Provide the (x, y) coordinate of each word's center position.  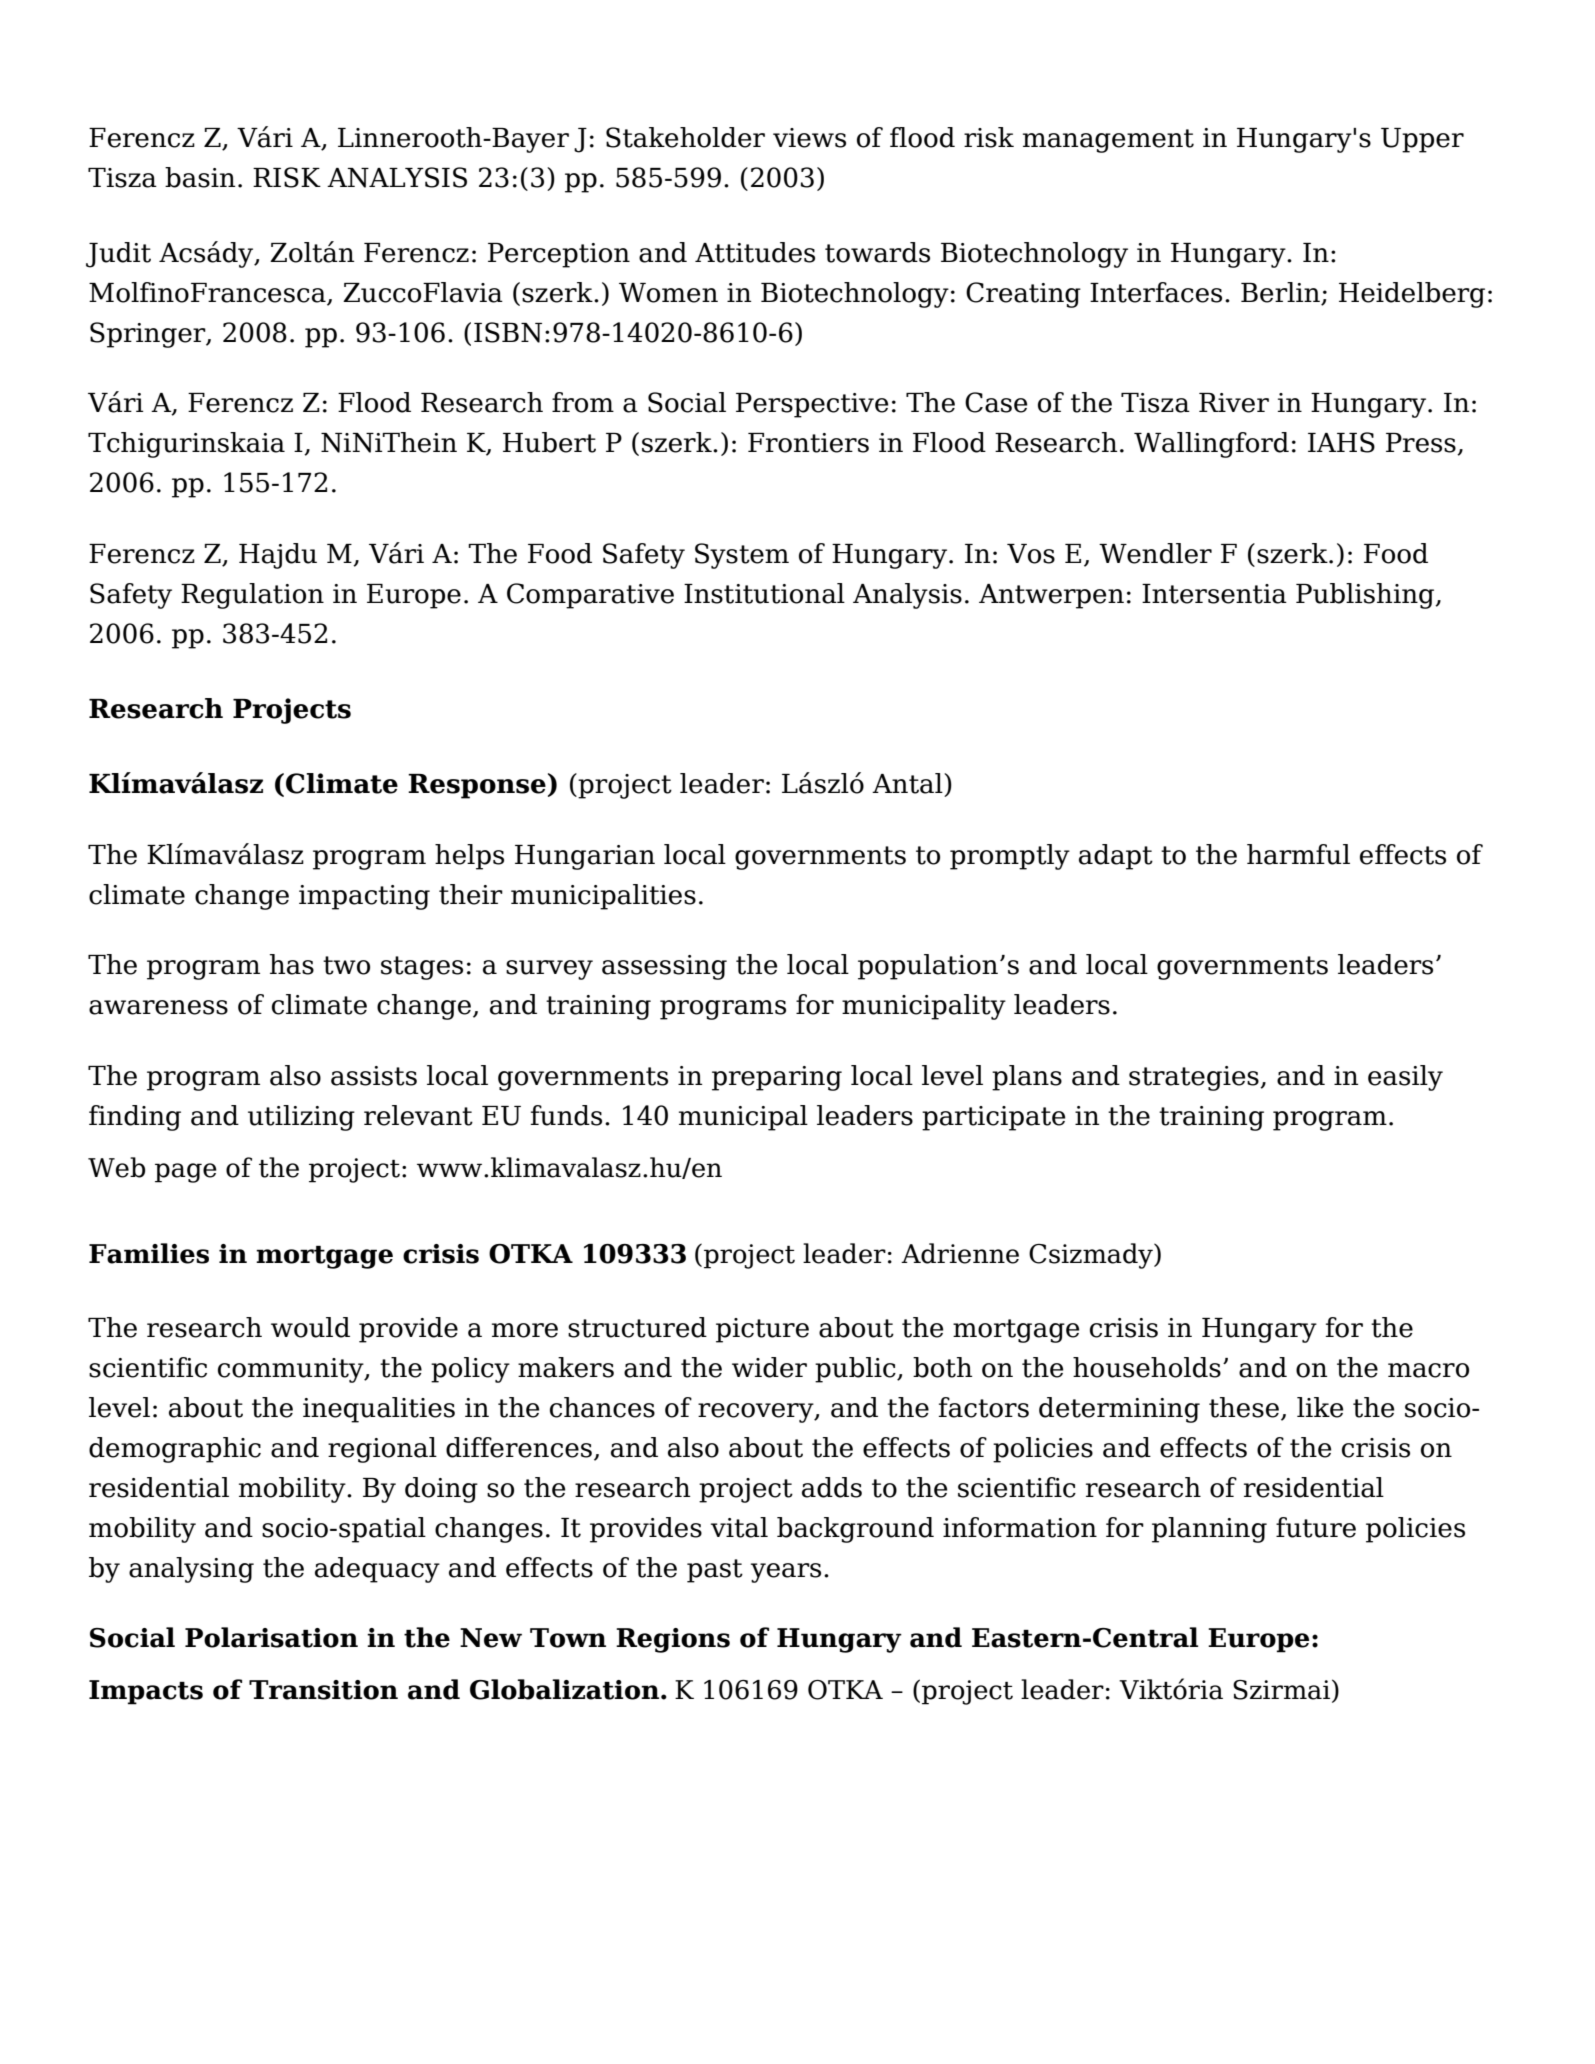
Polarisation (271, 1637)
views (809, 138)
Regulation (252, 596)
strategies (1195, 1078)
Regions (673, 1640)
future (1316, 1527)
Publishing (1366, 596)
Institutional (764, 593)
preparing (777, 1078)
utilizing (301, 1118)
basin (200, 177)
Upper (1422, 140)
